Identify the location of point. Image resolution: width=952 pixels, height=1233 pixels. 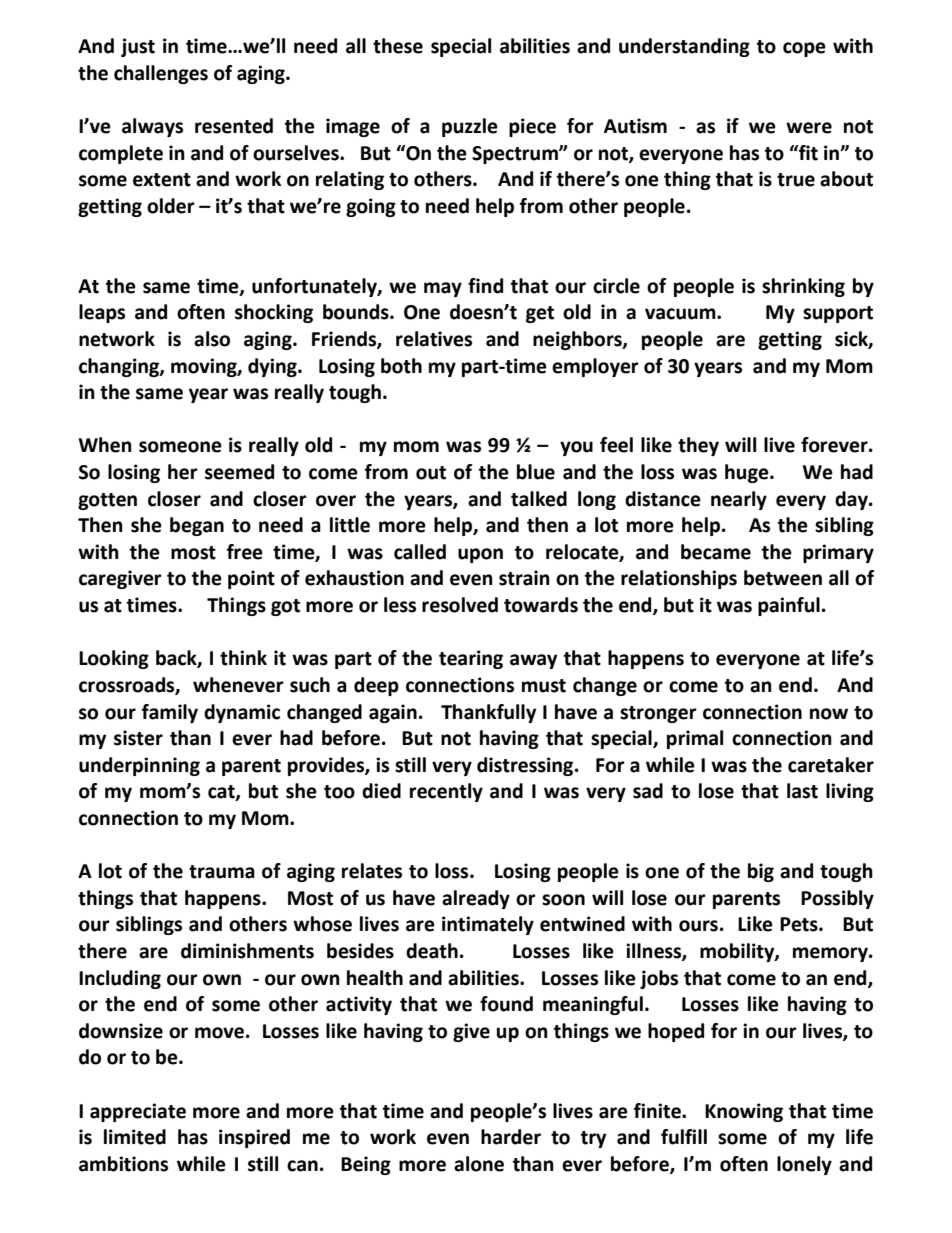
(251, 579).
